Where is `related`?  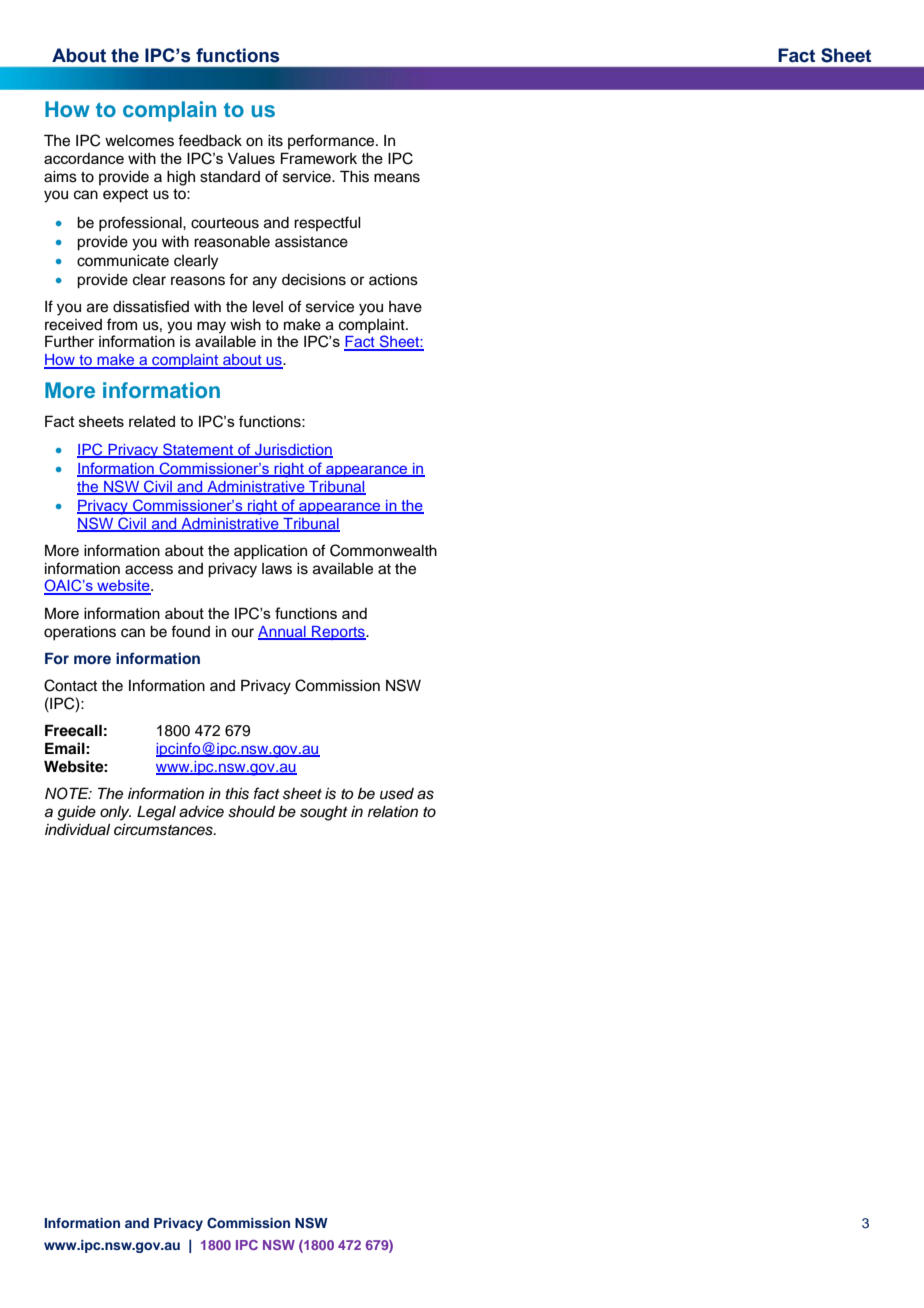
related is located at coordinates (152, 421).
